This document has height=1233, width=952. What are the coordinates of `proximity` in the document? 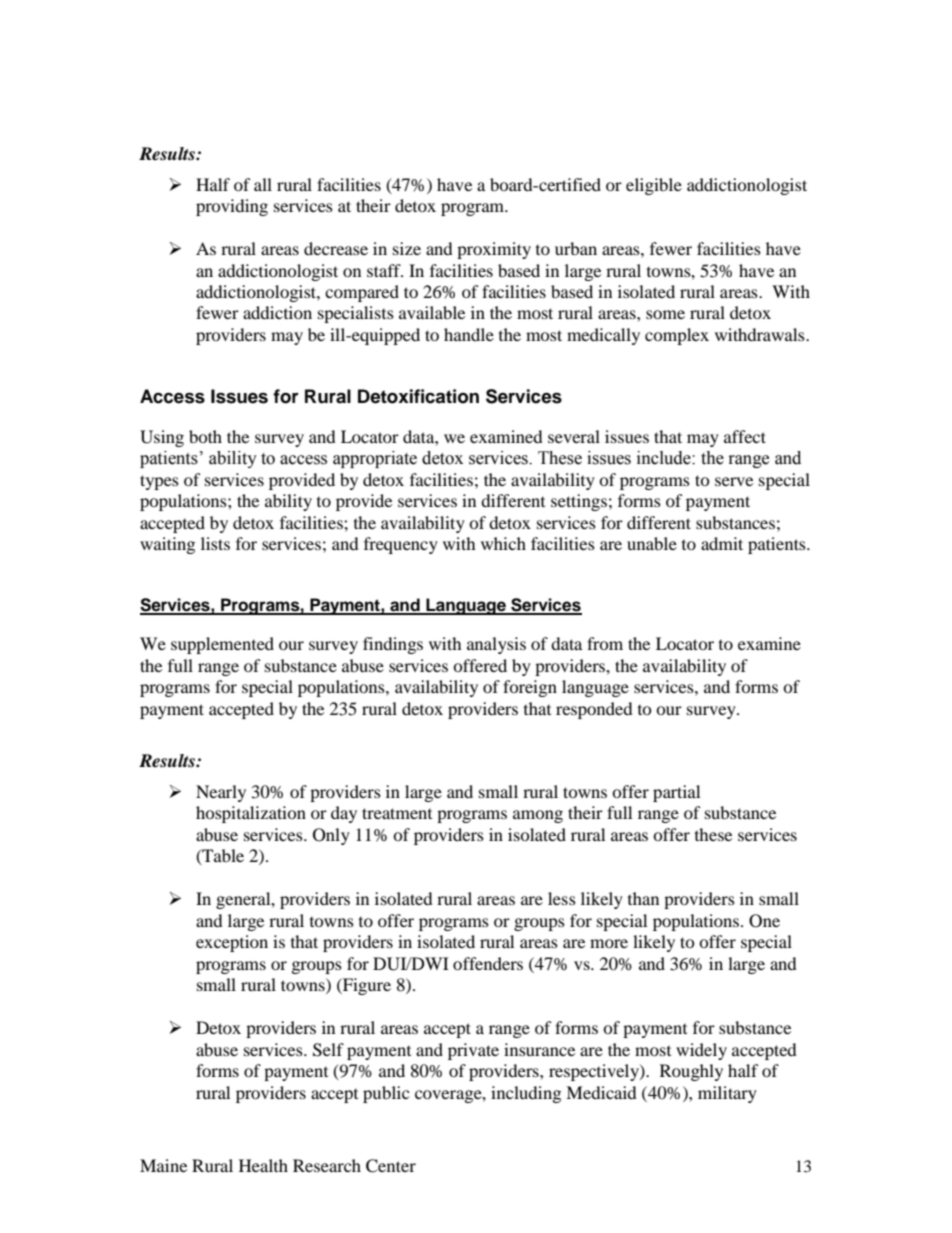 It's located at (494, 250).
